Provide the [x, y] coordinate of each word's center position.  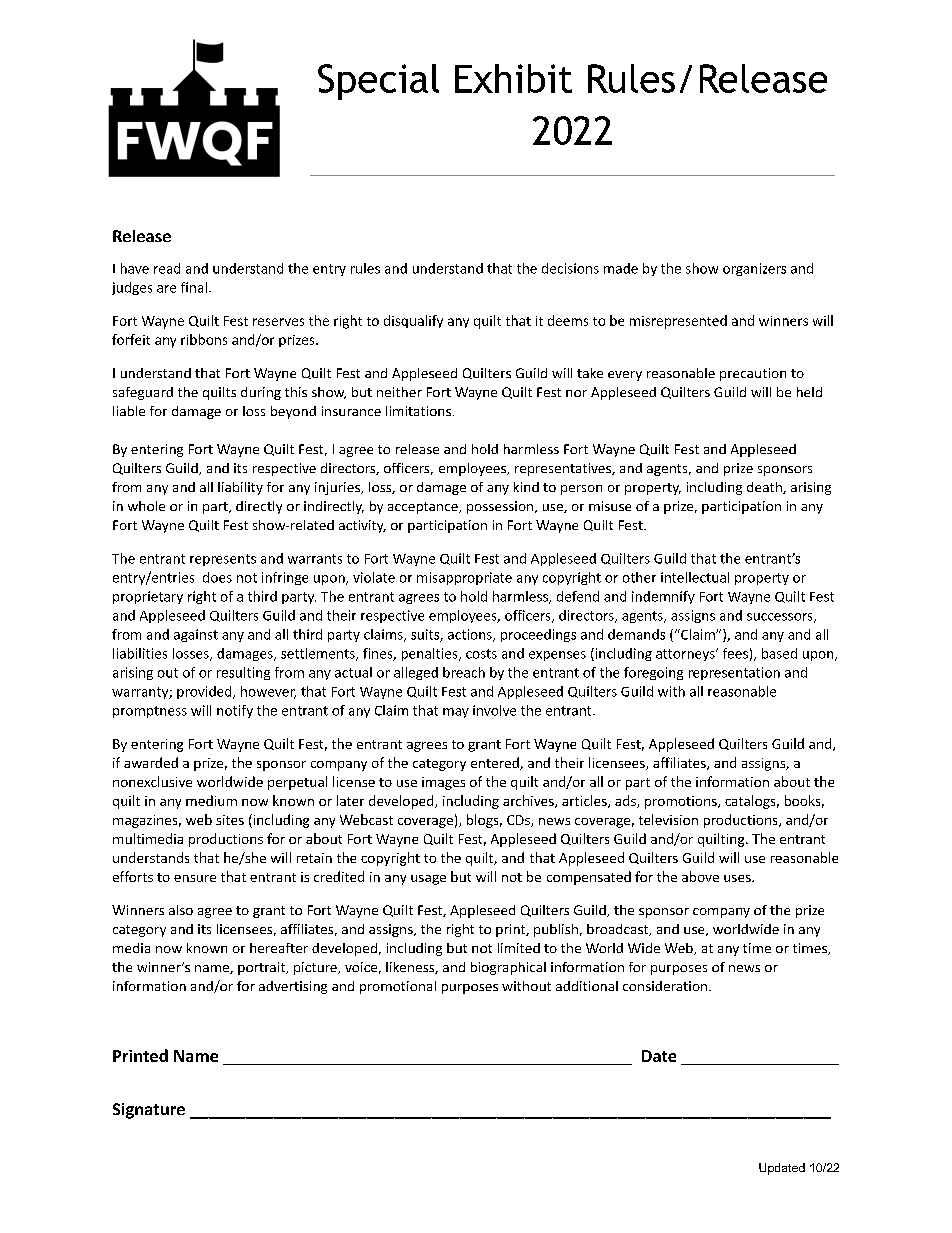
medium [211, 800]
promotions [682, 802]
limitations [418, 411]
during [261, 393]
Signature [149, 1111]
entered [496, 763]
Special [378, 82]
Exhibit [513, 78]
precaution [753, 374]
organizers [754, 269]
